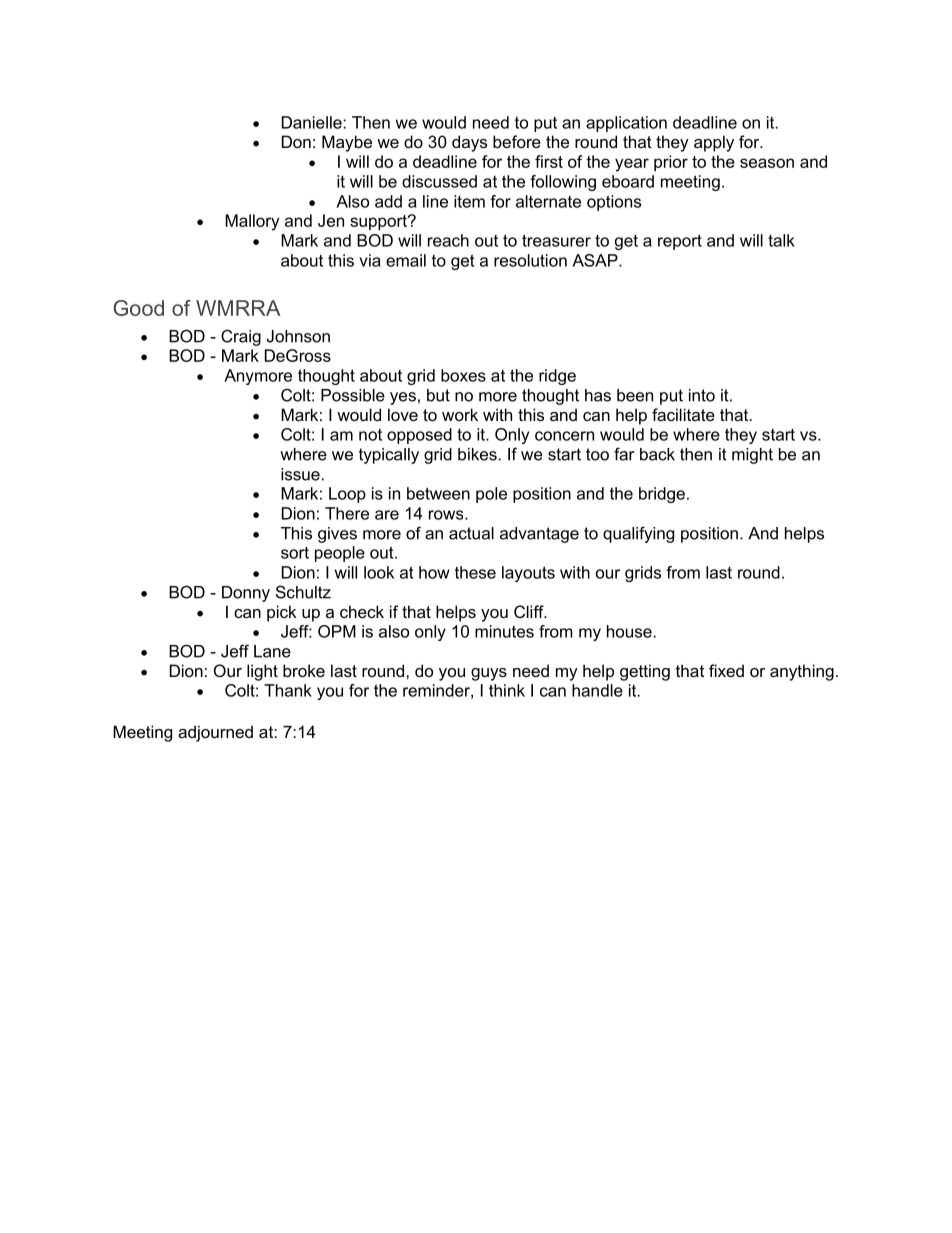 This screenshot has height=1233, width=952. Describe the element at coordinates (489, 674) in the screenshot. I see `guys` at that location.
